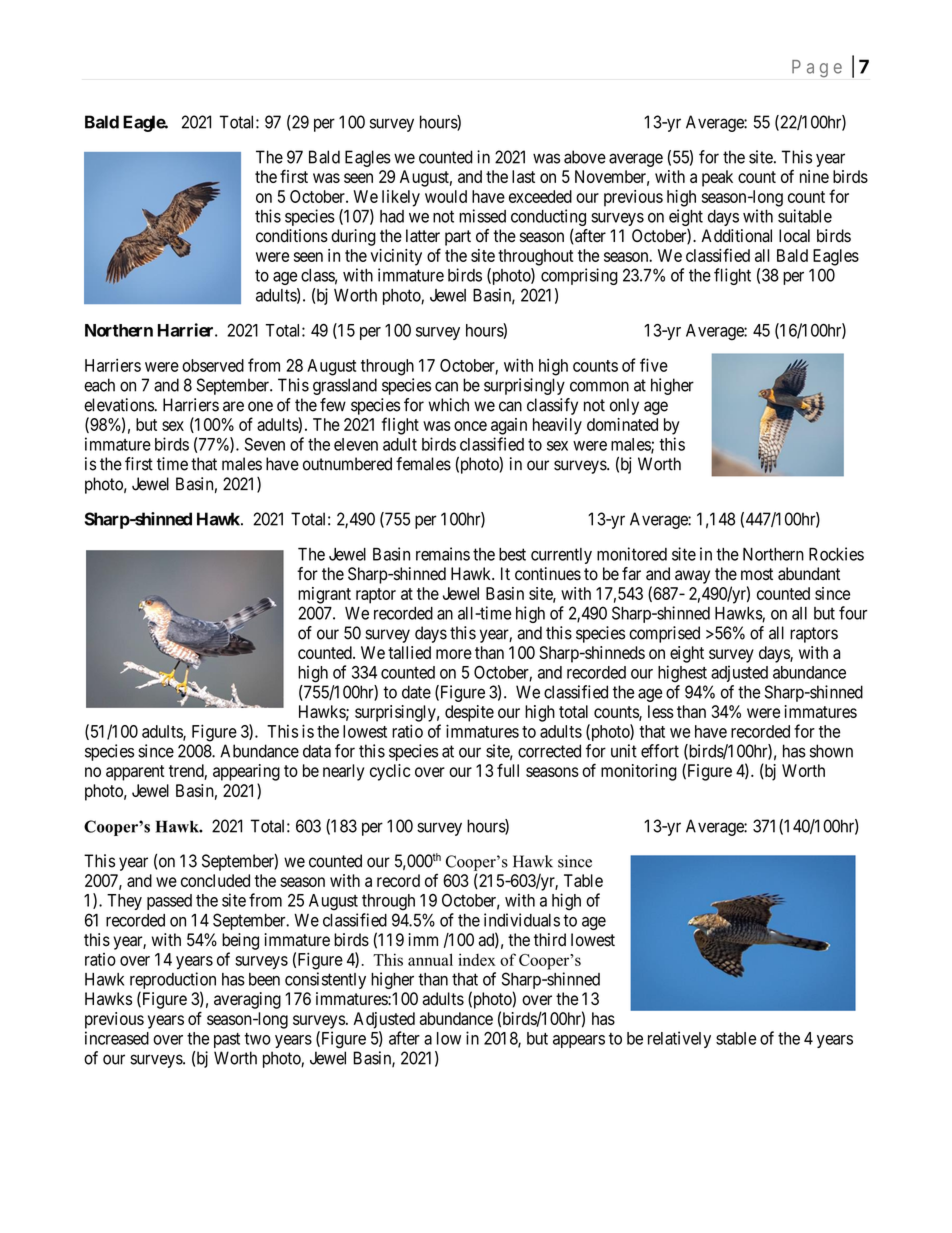 This screenshot has height=1233, width=952. I want to click on migrant, so click(324, 595).
